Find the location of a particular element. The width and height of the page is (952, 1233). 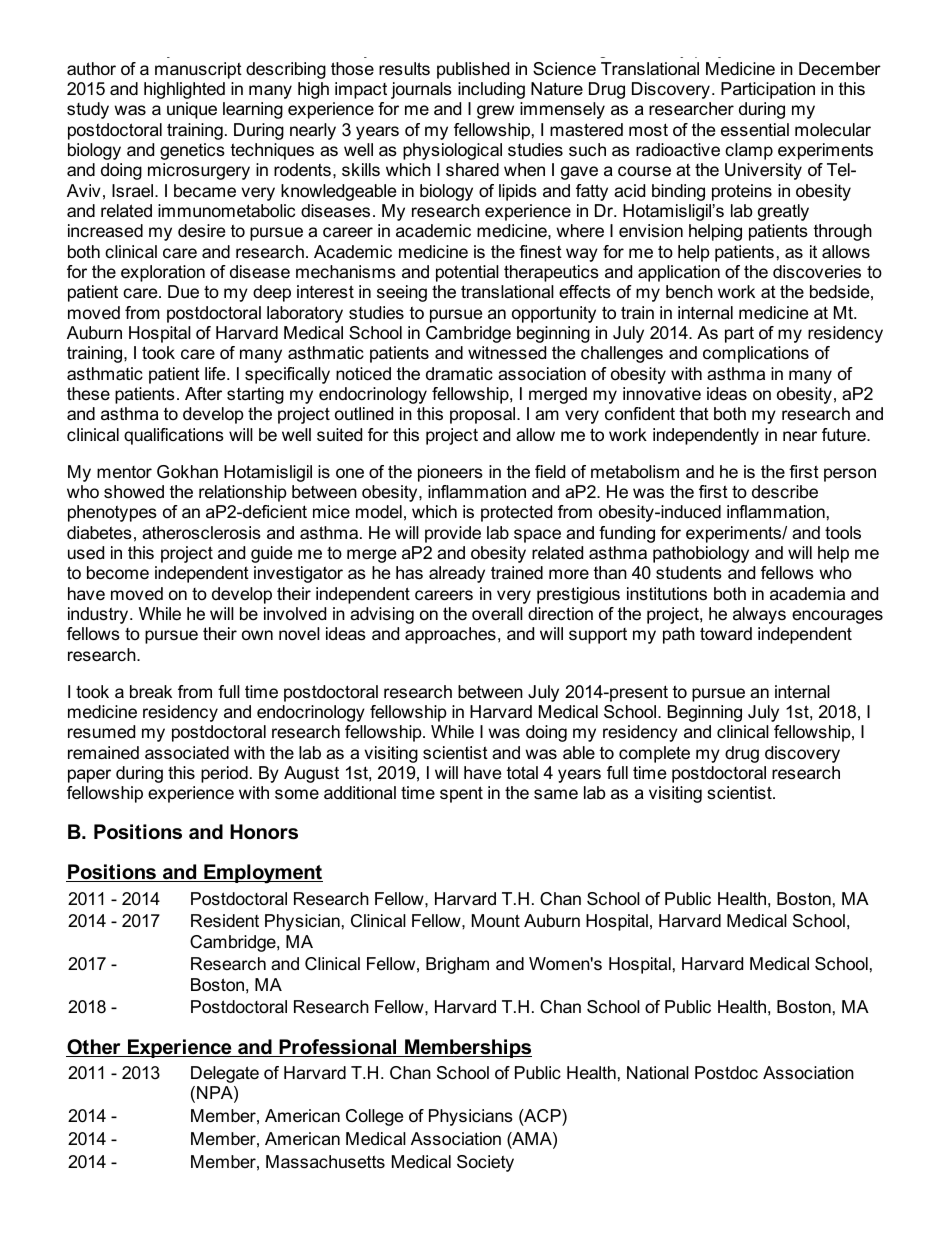

qualifications is located at coordinates (174, 436).
